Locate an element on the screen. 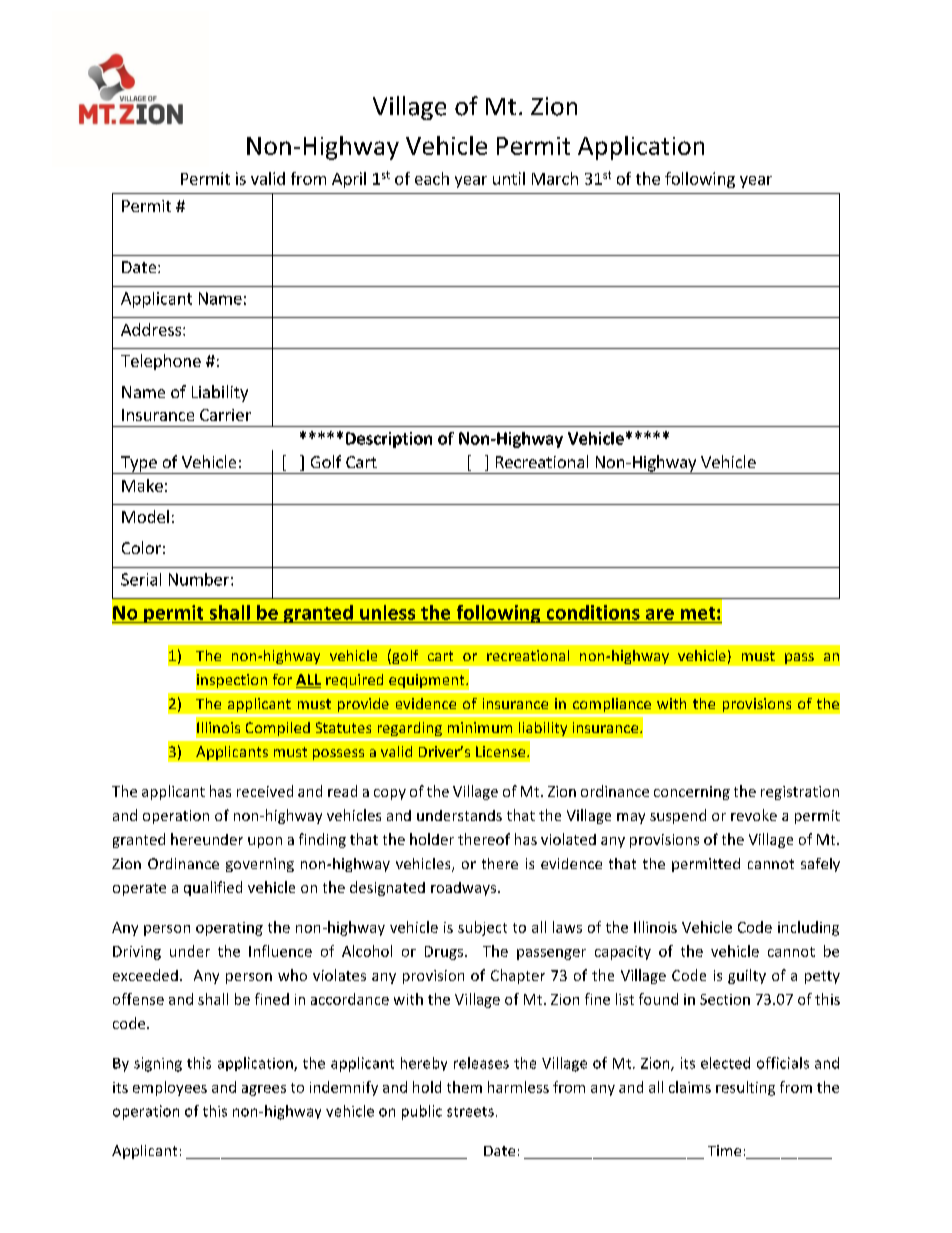  revoke is located at coordinates (754, 815).
